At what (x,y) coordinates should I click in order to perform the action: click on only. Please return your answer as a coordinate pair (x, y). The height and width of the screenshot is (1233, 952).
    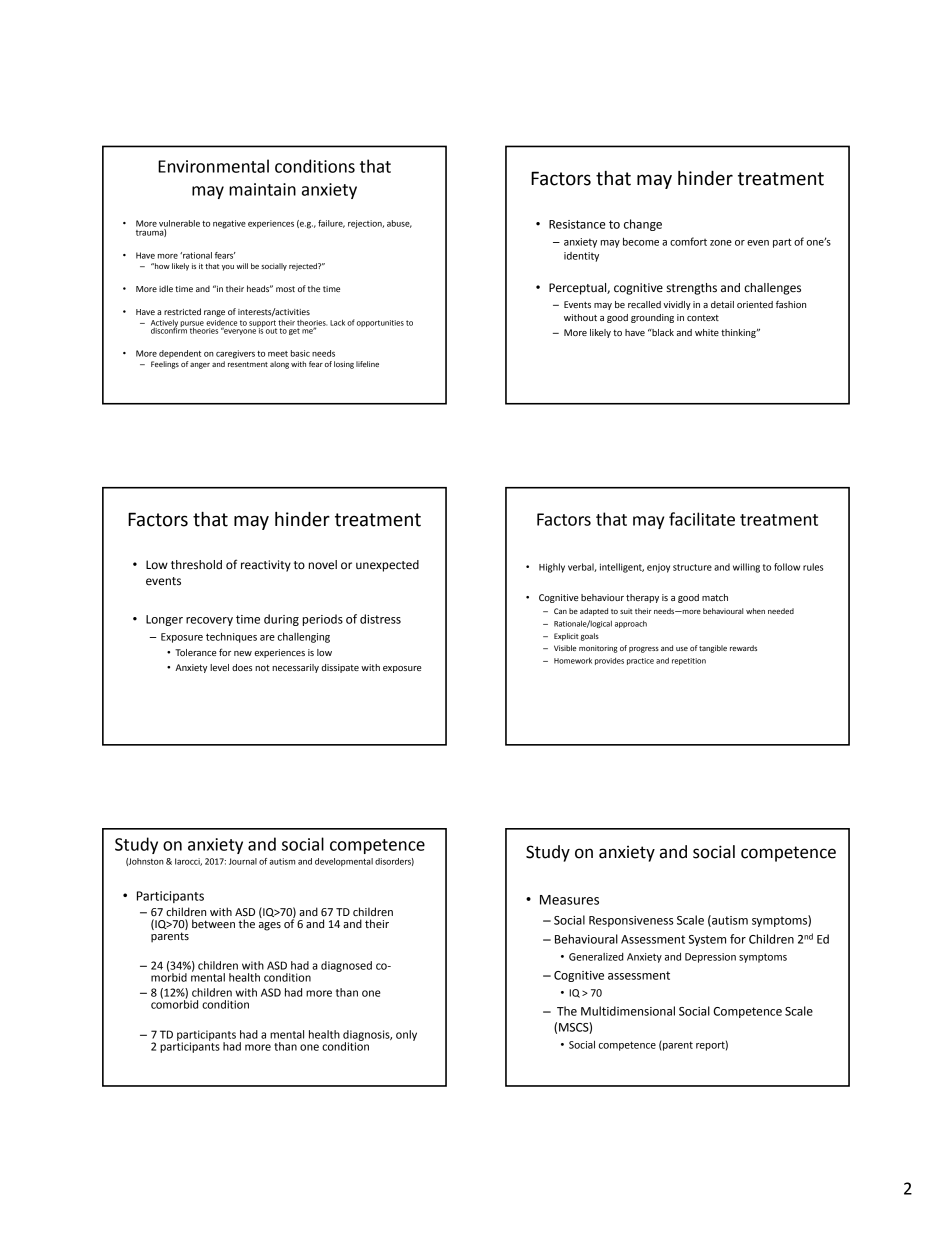
    Looking at the image, I should click on (406, 1035).
